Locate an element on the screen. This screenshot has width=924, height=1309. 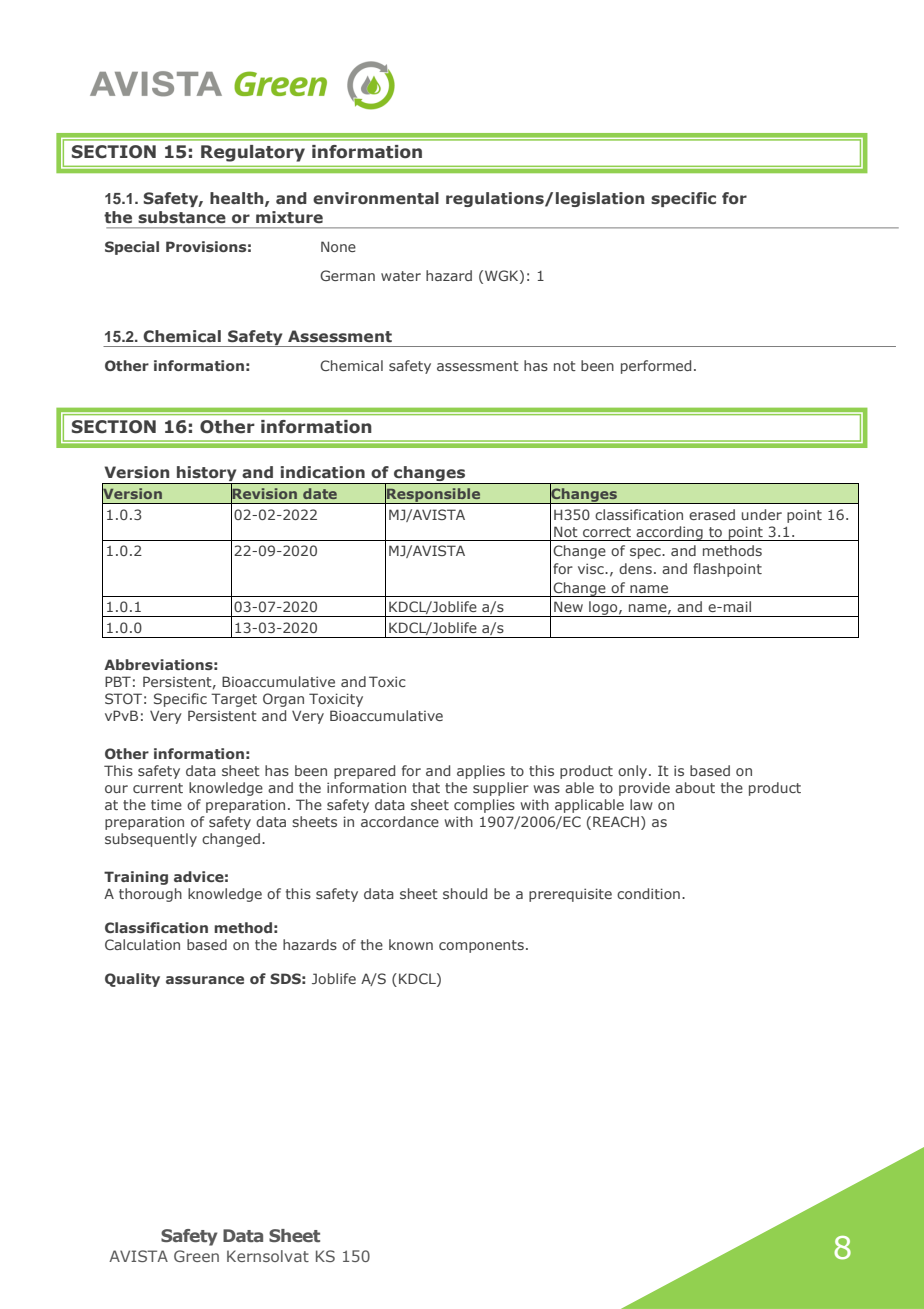
history is located at coordinates (207, 475).
